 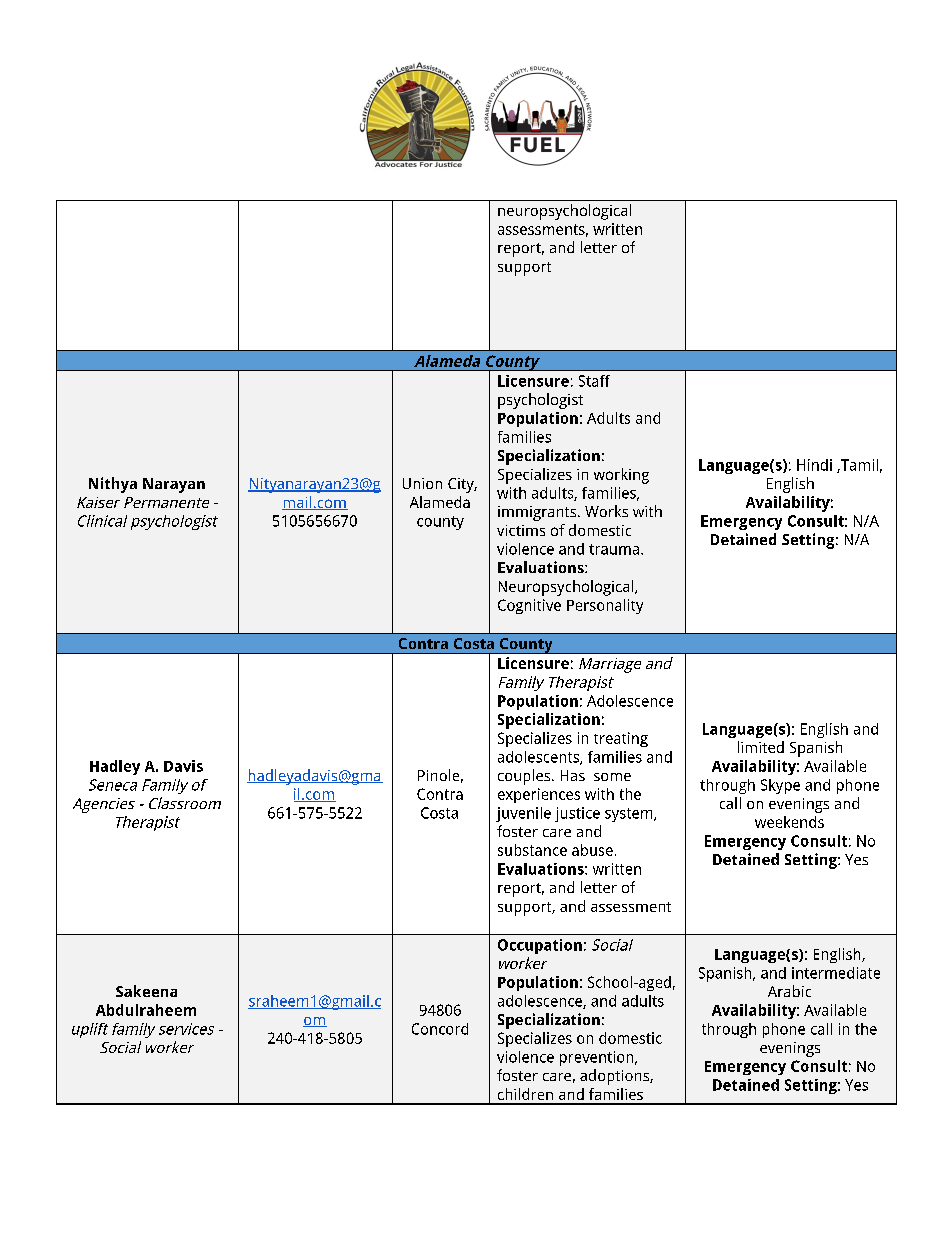 I want to click on Personality, so click(x=605, y=606).
